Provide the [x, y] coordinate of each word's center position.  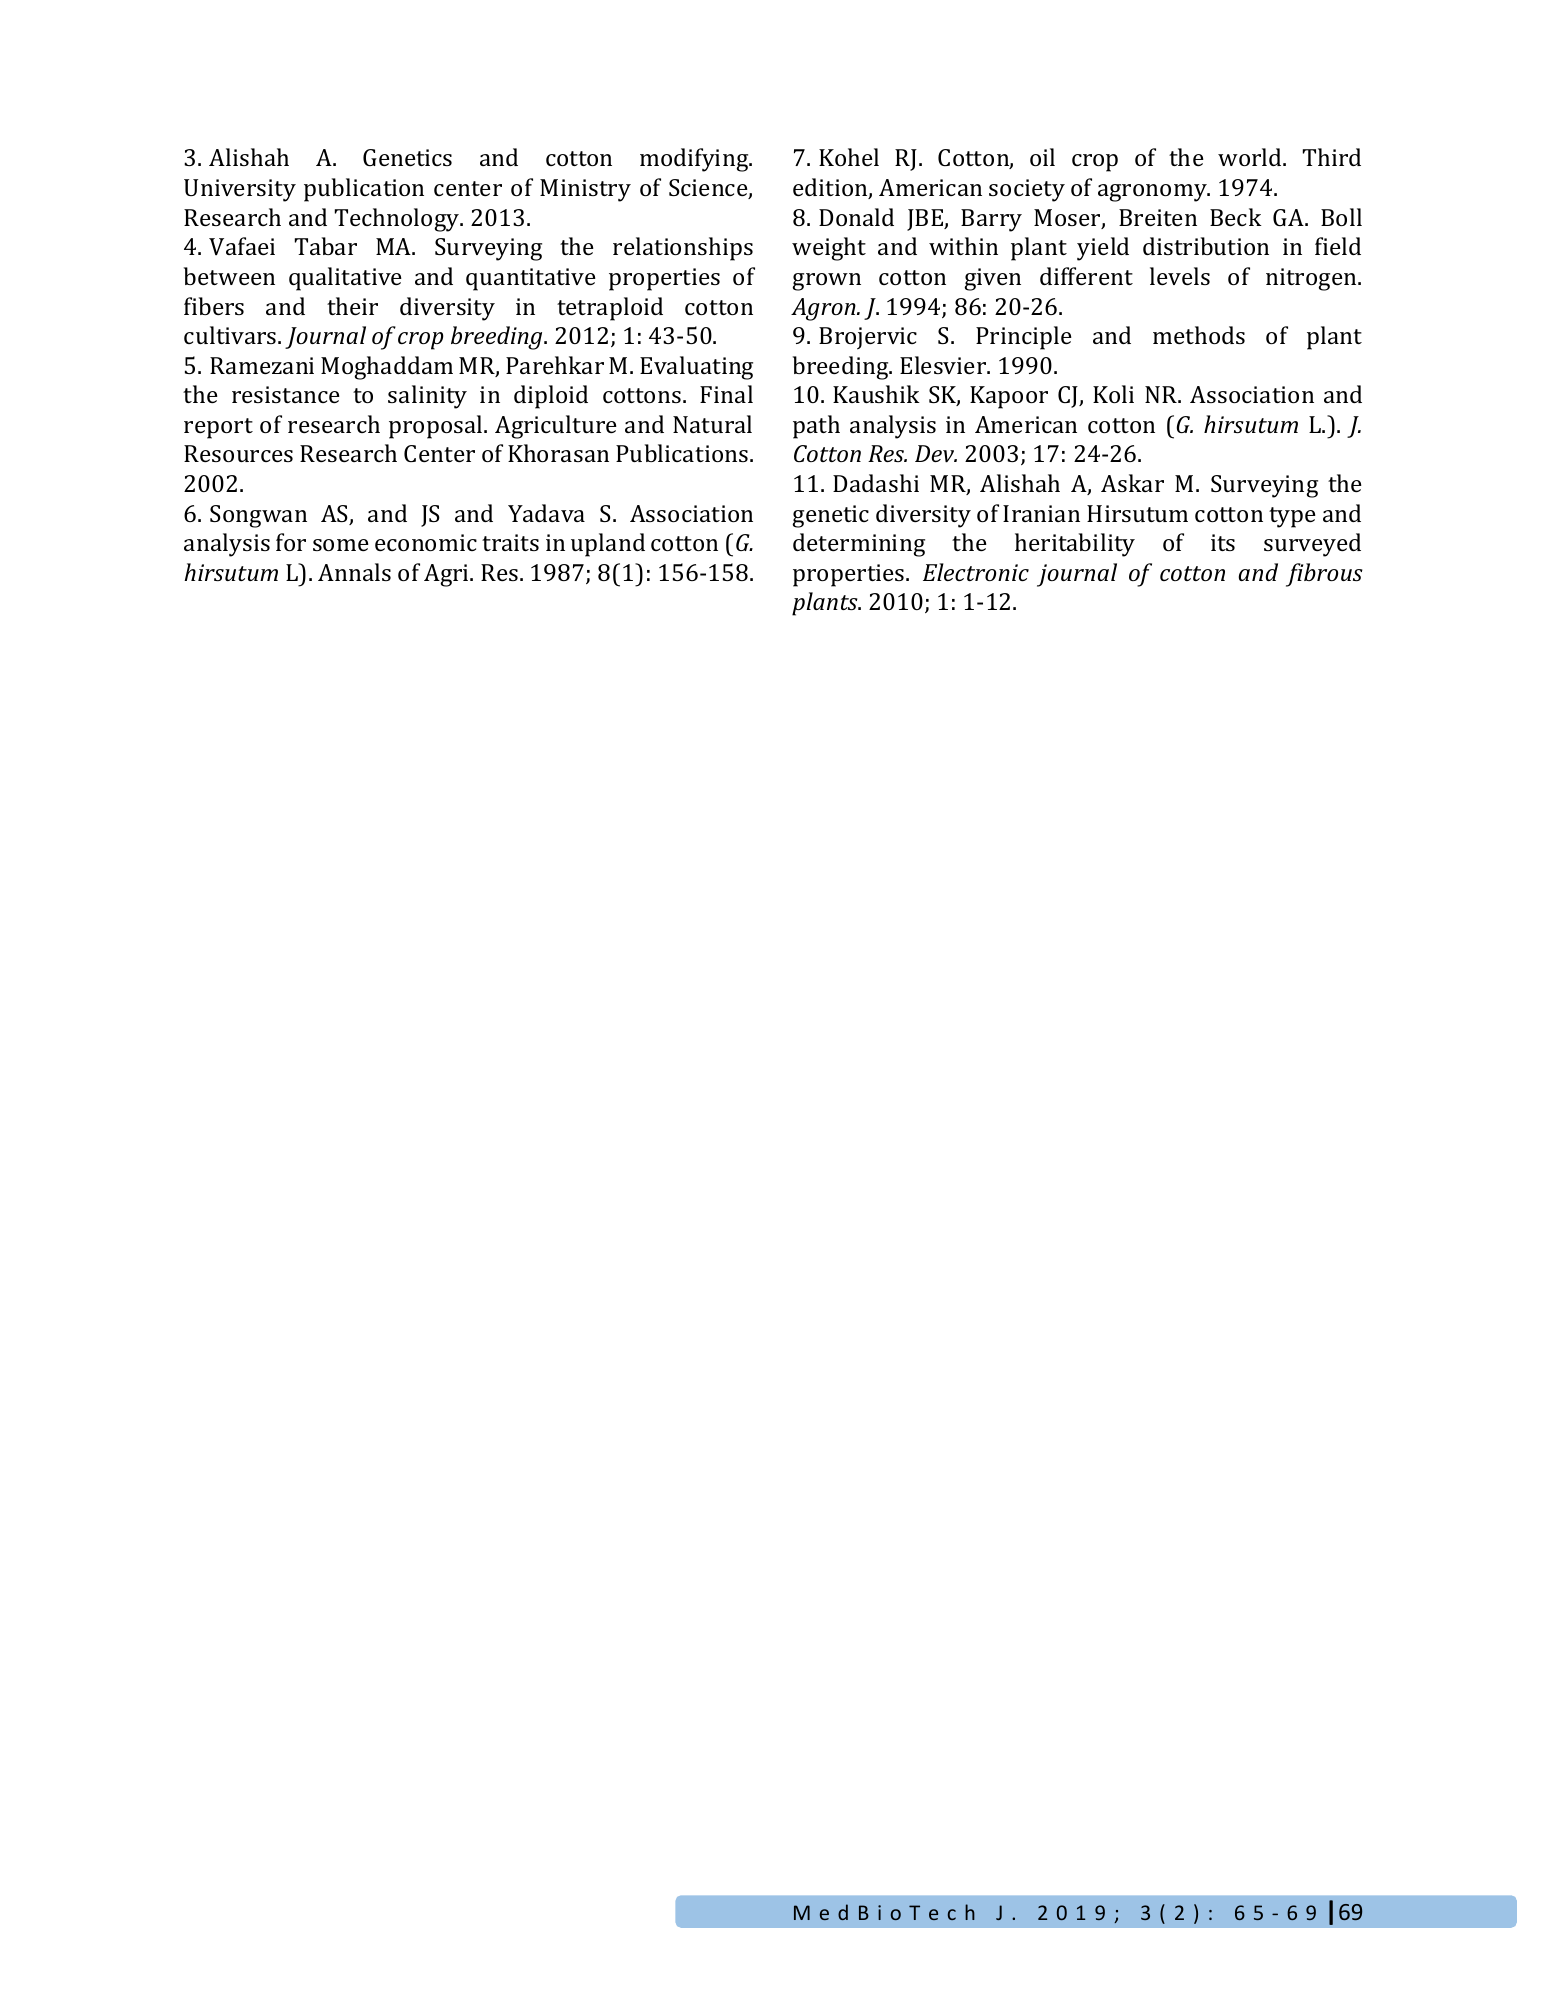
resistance [286, 394]
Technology [398, 220]
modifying [695, 160]
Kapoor [1009, 397]
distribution [1206, 246]
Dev [936, 454]
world [1251, 157]
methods [1199, 335]
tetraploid [610, 309]
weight [829, 249]
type [1292, 517]
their [352, 306]
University [240, 190]
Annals [354, 572]
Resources [238, 453]
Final [726, 394]
